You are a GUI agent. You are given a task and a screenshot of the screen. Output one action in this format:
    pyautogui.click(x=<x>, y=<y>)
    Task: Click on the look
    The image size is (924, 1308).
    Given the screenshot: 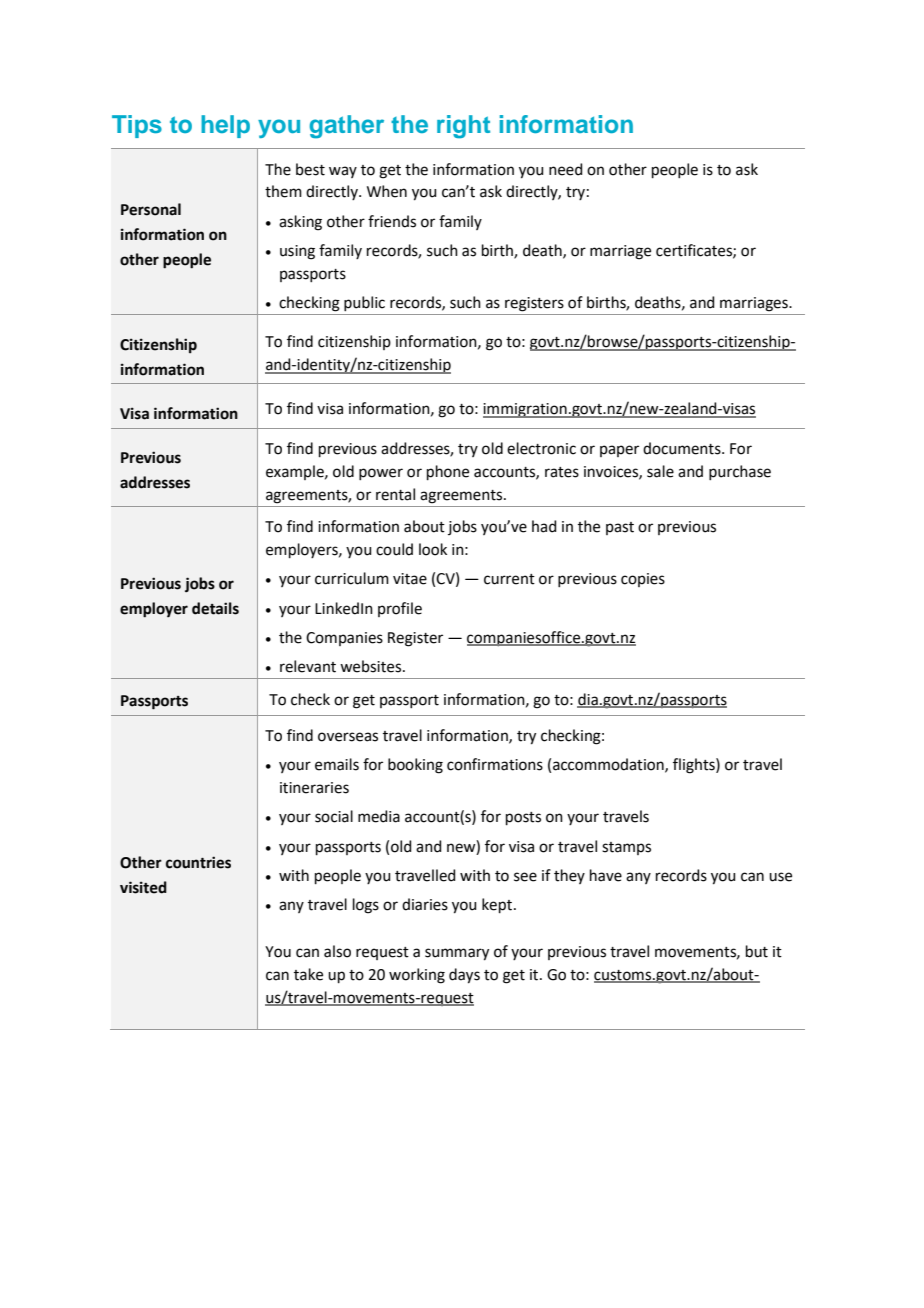 What is the action you would take?
    pyautogui.click(x=433, y=549)
